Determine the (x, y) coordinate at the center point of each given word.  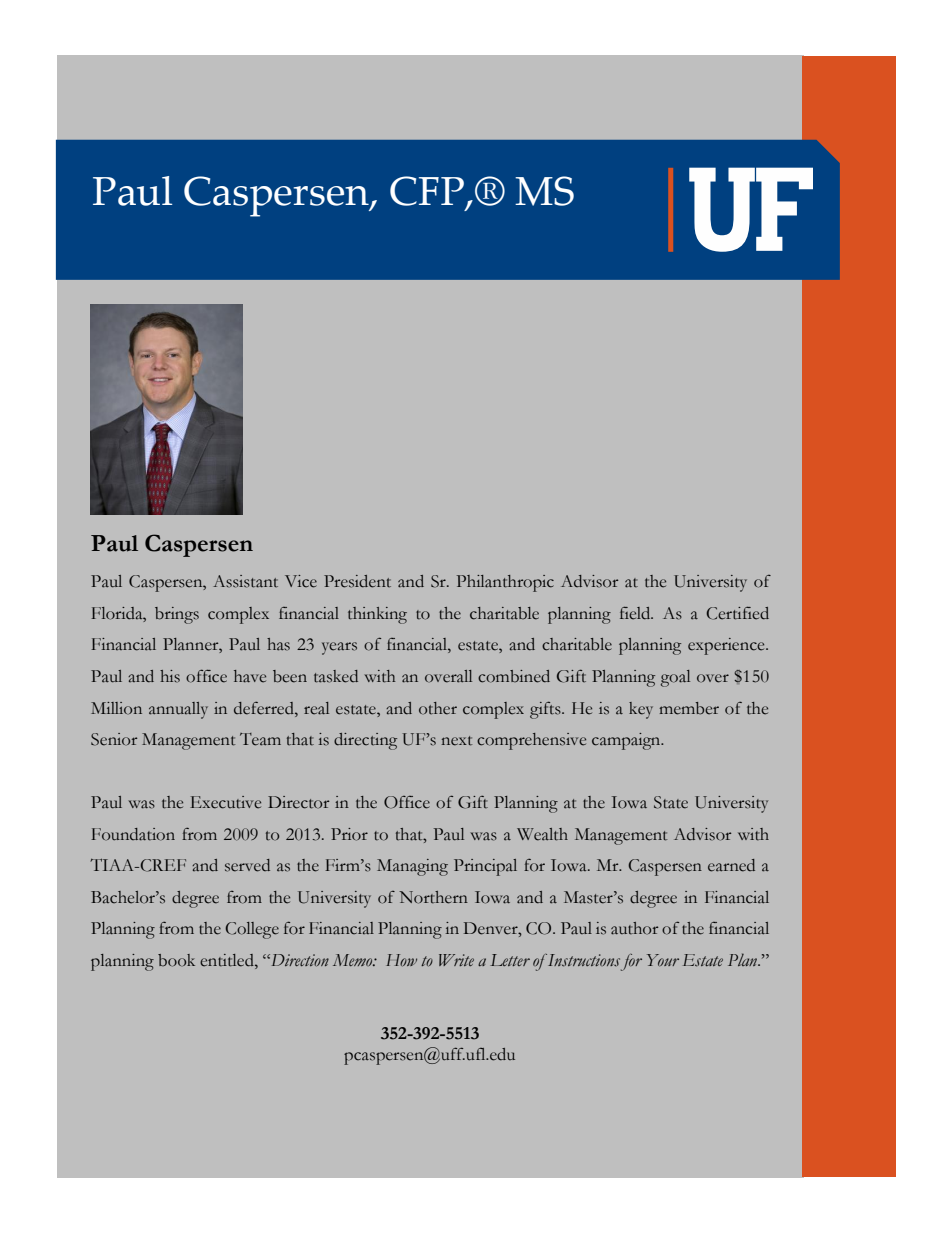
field (636, 613)
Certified (737, 613)
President (357, 581)
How (401, 960)
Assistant (245, 581)
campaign (627, 741)
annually (178, 710)
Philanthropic (505, 583)
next (456, 741)
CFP (427, 191)
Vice (301, 581)
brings (177, 615)
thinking (377, 615)
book (176, 960)
